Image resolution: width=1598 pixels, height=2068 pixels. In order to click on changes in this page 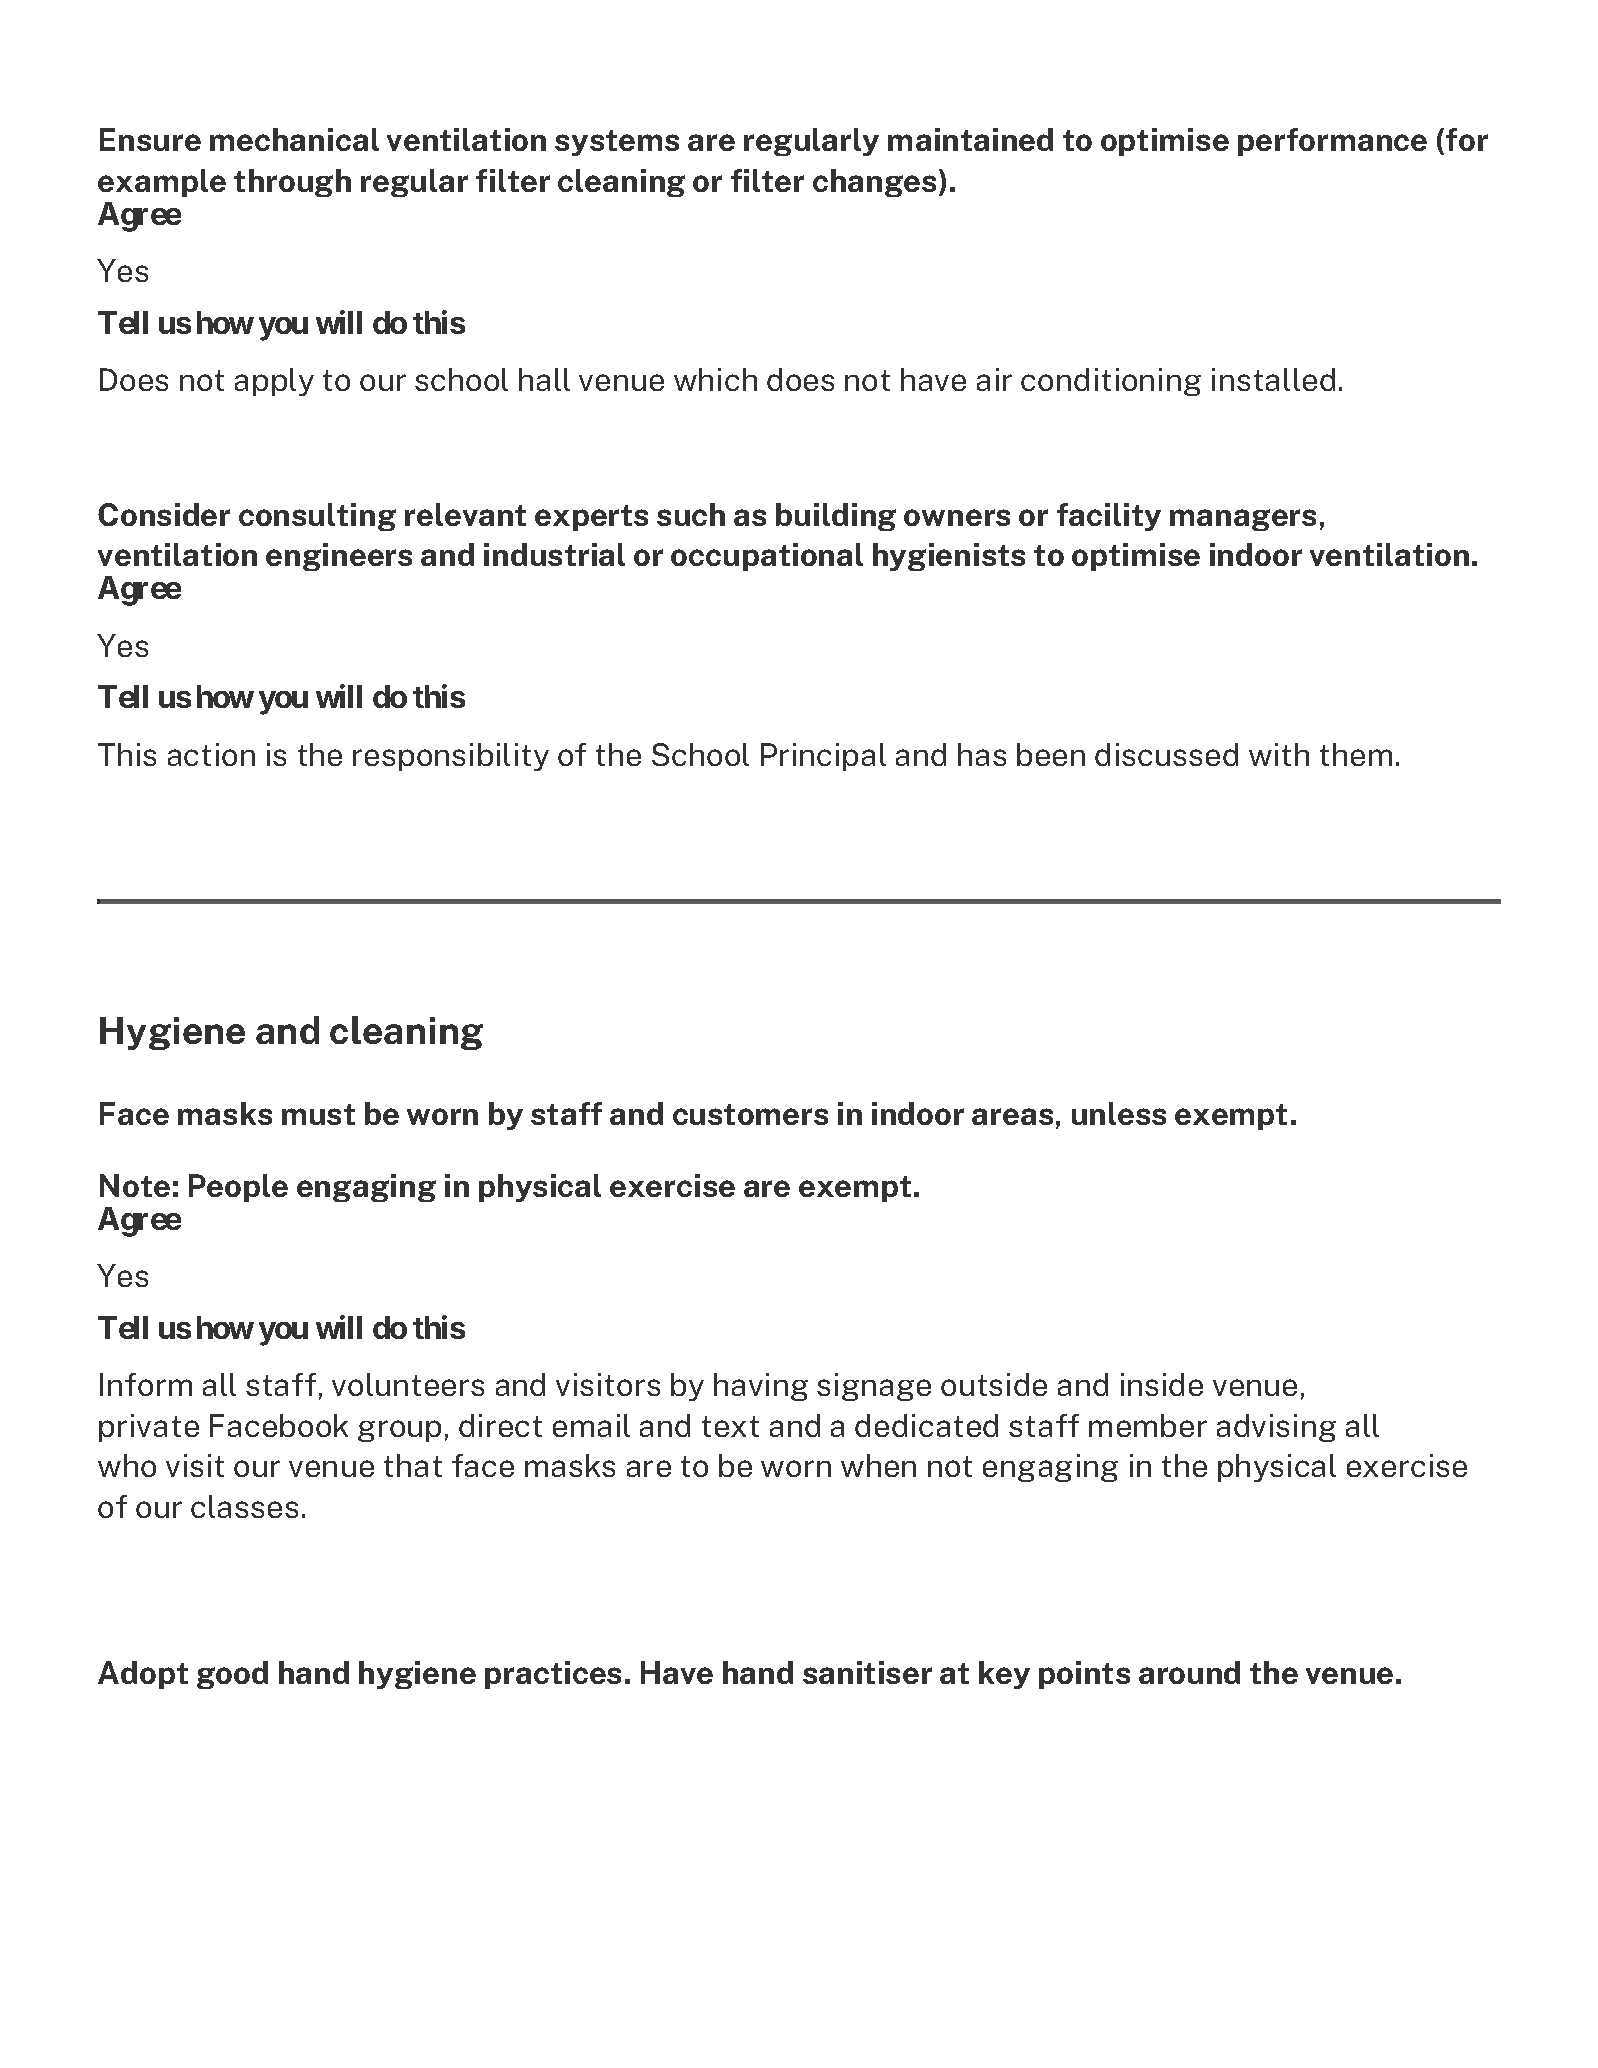, I will do `click(874, 183)`.
